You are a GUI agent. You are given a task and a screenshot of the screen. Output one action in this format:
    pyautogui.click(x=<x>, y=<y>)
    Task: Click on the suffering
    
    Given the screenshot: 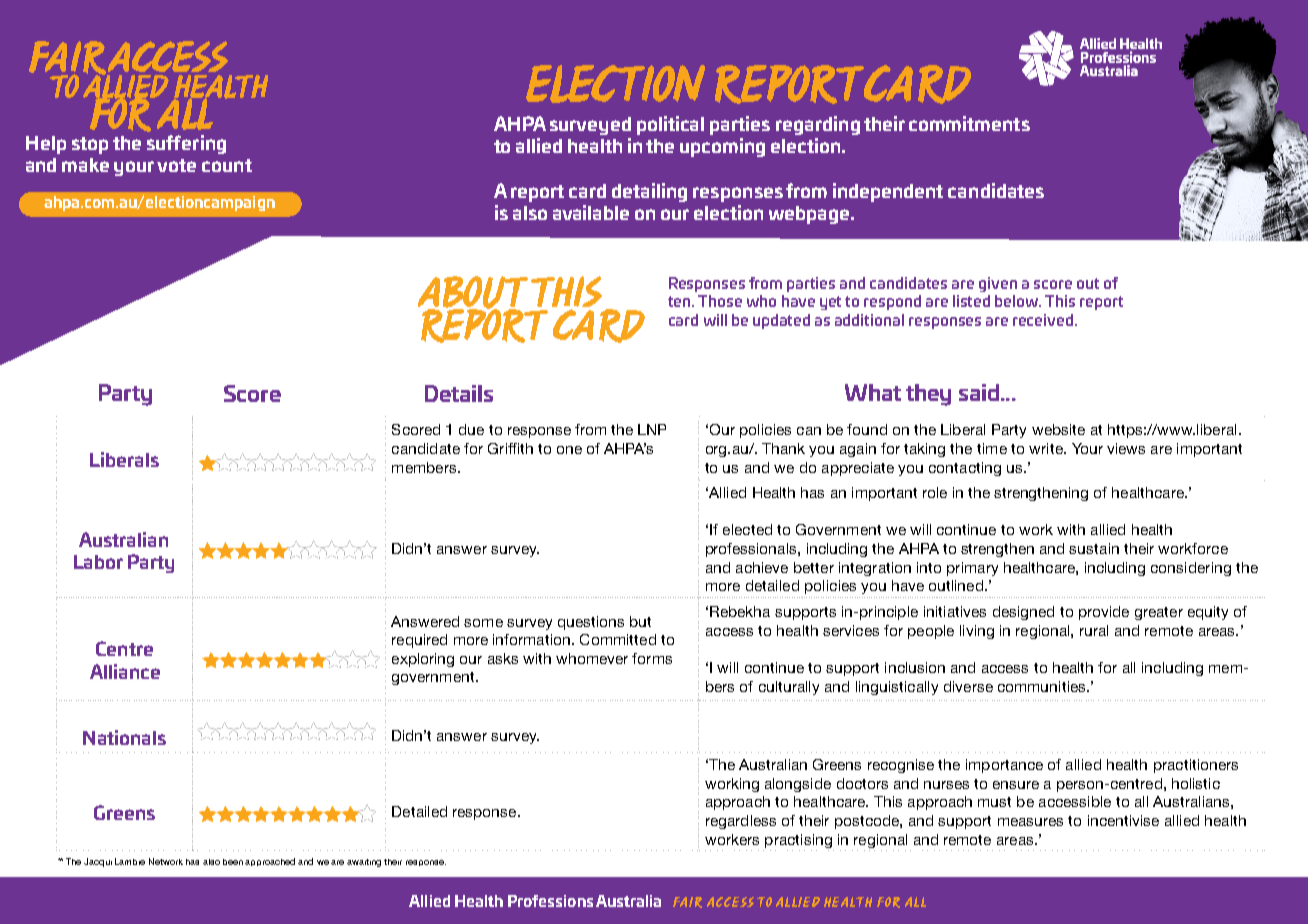 What is the action you would take?
    pyautogui.click(x=186, y=144)
